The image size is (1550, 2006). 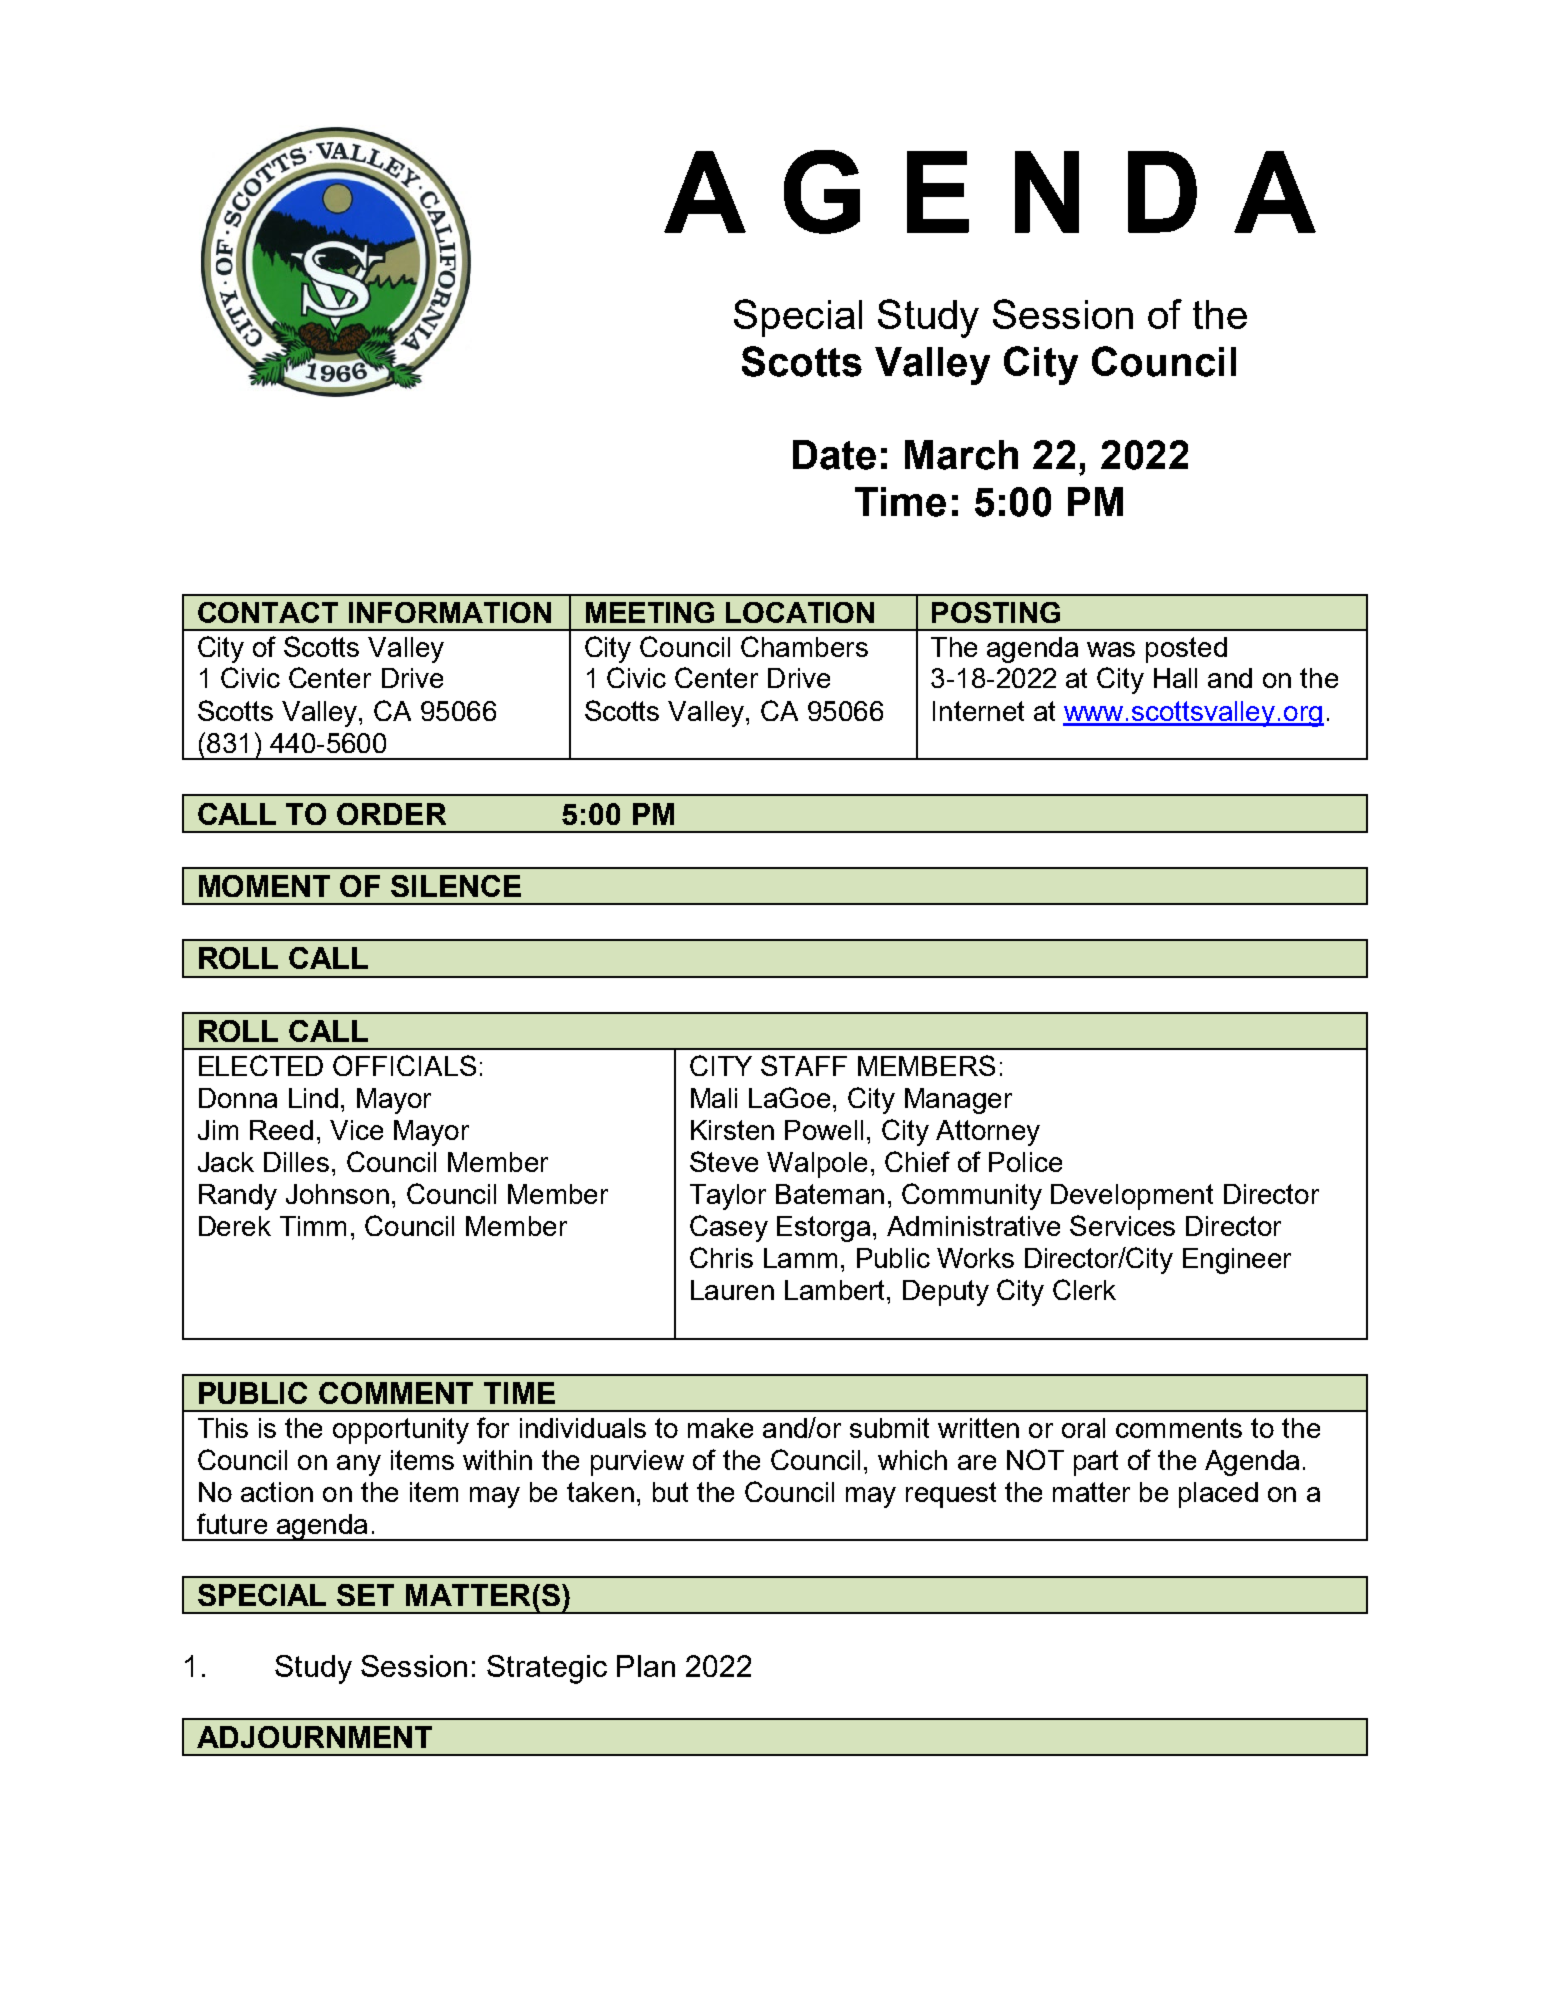 What do you see at coordinates (1084, 1289) in the document?
I see `Clerk` at bounding box center [1084, 1289].
